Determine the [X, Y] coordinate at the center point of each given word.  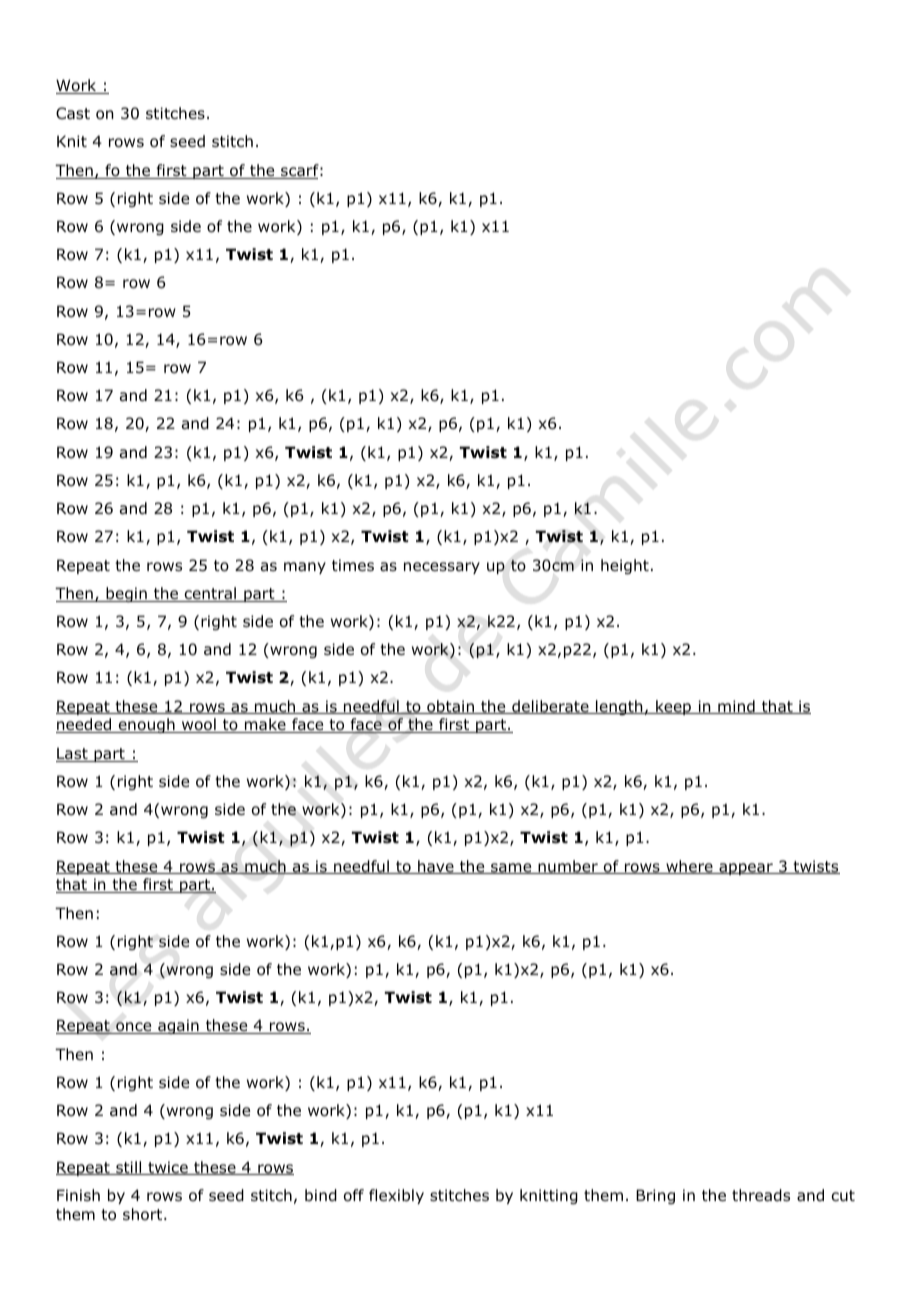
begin [126, 594]
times [353, 565]
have [436, 867]
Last [73, 754]
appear [746, 869]
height [625, 566]
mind [736, 707]
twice [168, 1168]
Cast [73, 113]
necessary [442, 568]
